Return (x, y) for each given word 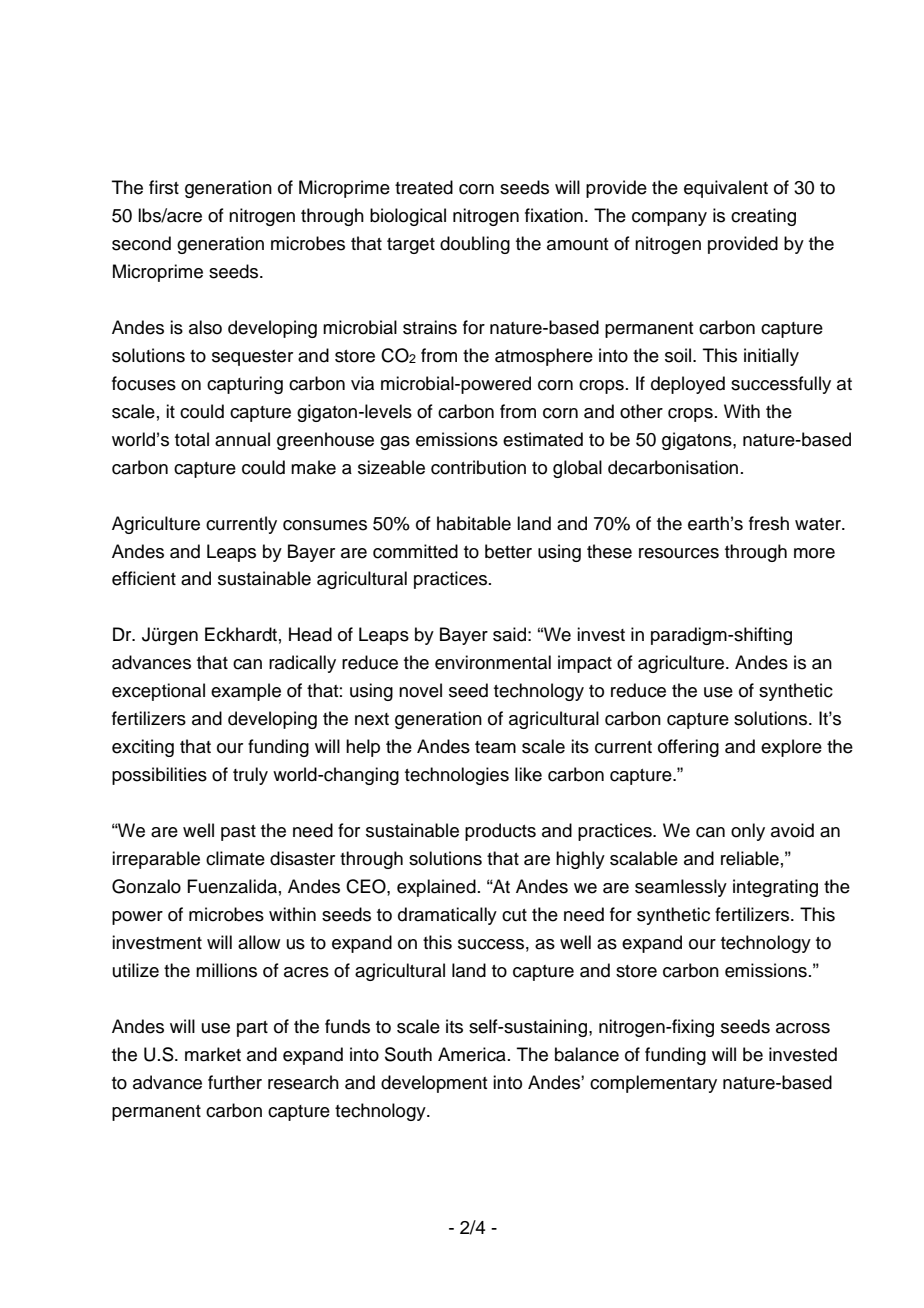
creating (763, 217)
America (472, 1054)
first (164, 187)
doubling (475, 245)
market (213, 1054)
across (803, 1028)
